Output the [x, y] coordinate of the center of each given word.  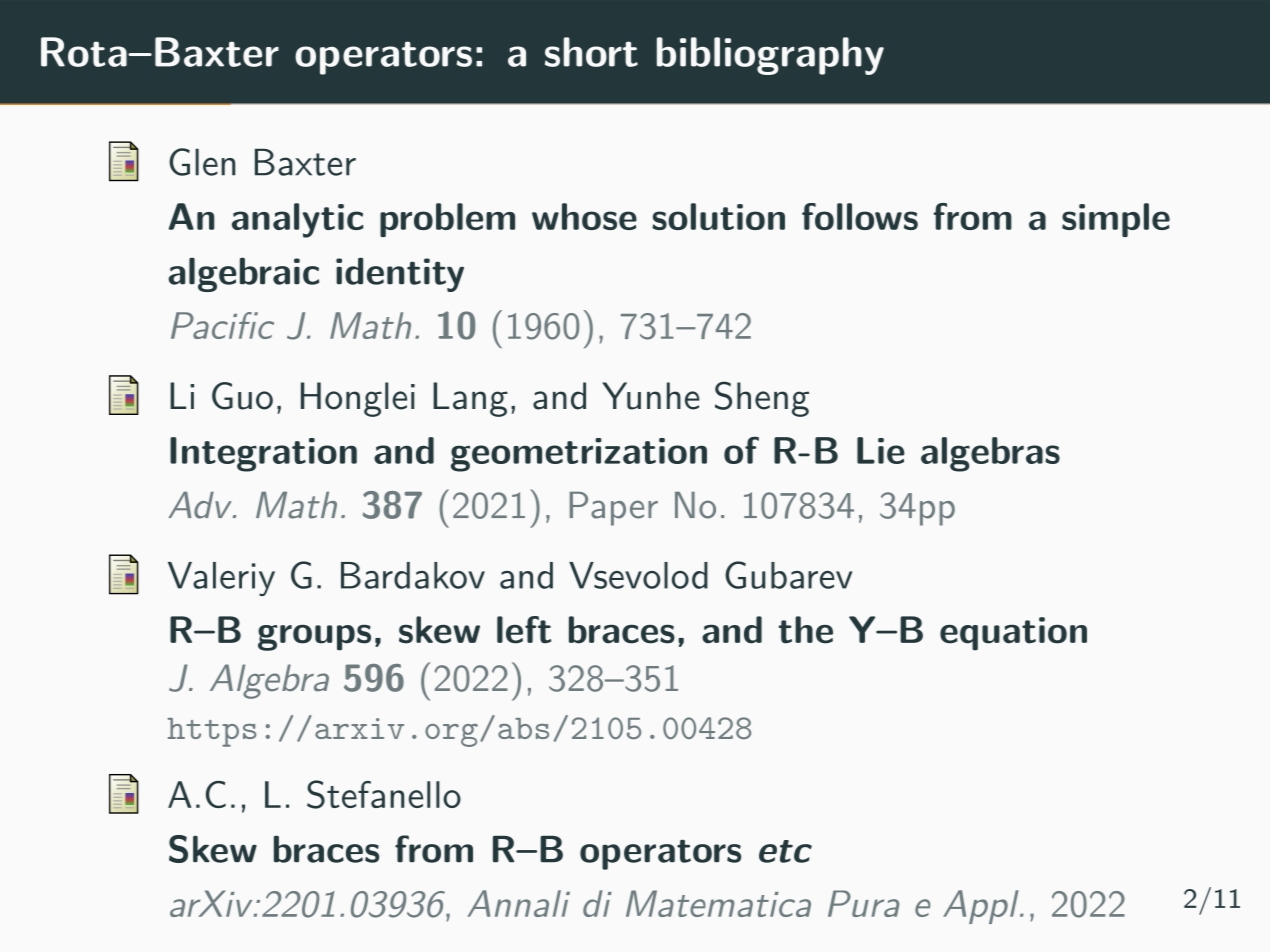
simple [1116, 220]
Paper [614, 509]
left [524, 630]
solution [718, 216]
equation [1013, 634]
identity [400, 275]
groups [314, 638]
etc [785, 851]
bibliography [770, 56]
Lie [881, 450]
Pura [863, 903]
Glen [202, 162]
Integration [263, 454]
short [591, 52]
